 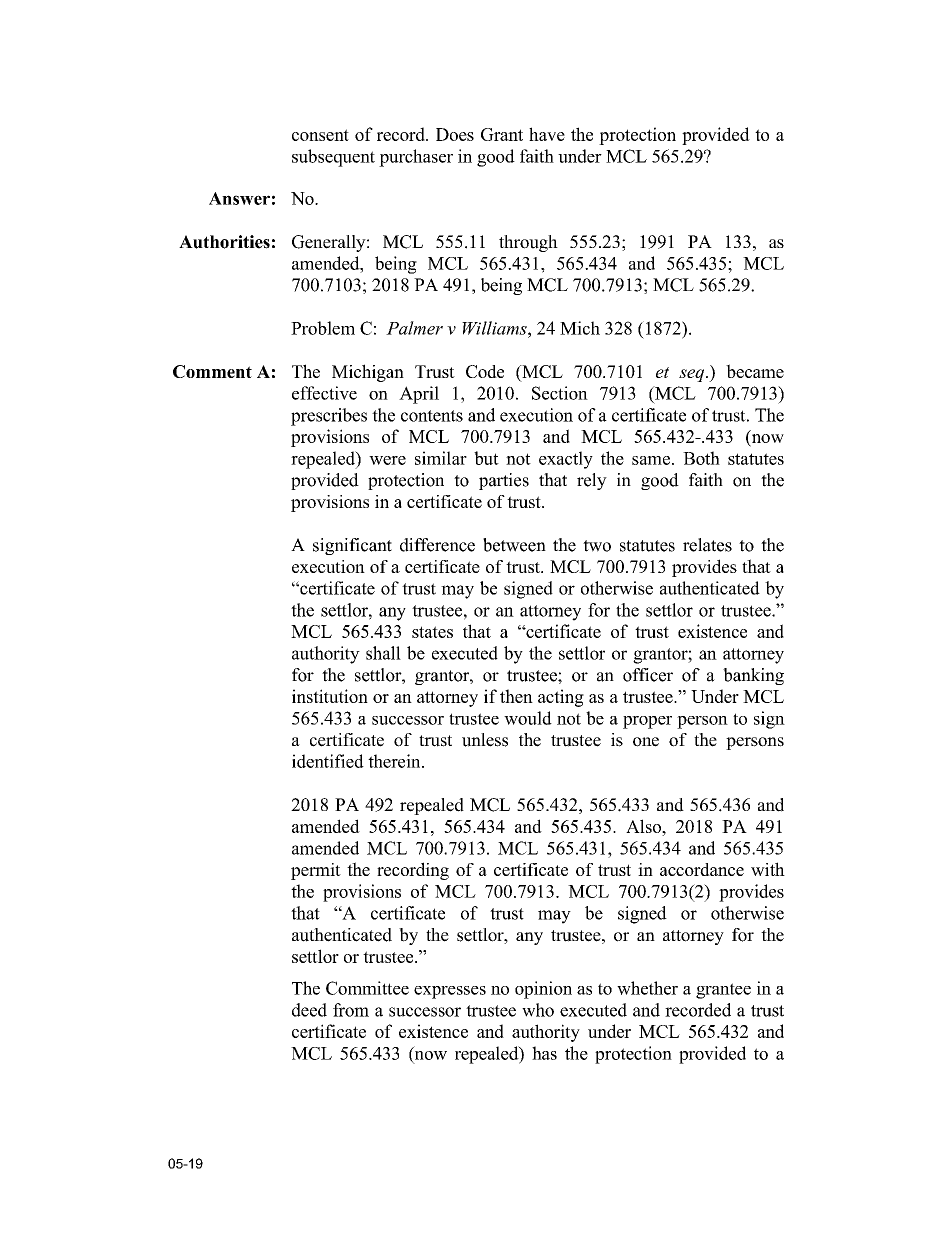 What do you see at coordinates (450, 992) in the image?
I see `expresses` at bounding box center [450, 992].
